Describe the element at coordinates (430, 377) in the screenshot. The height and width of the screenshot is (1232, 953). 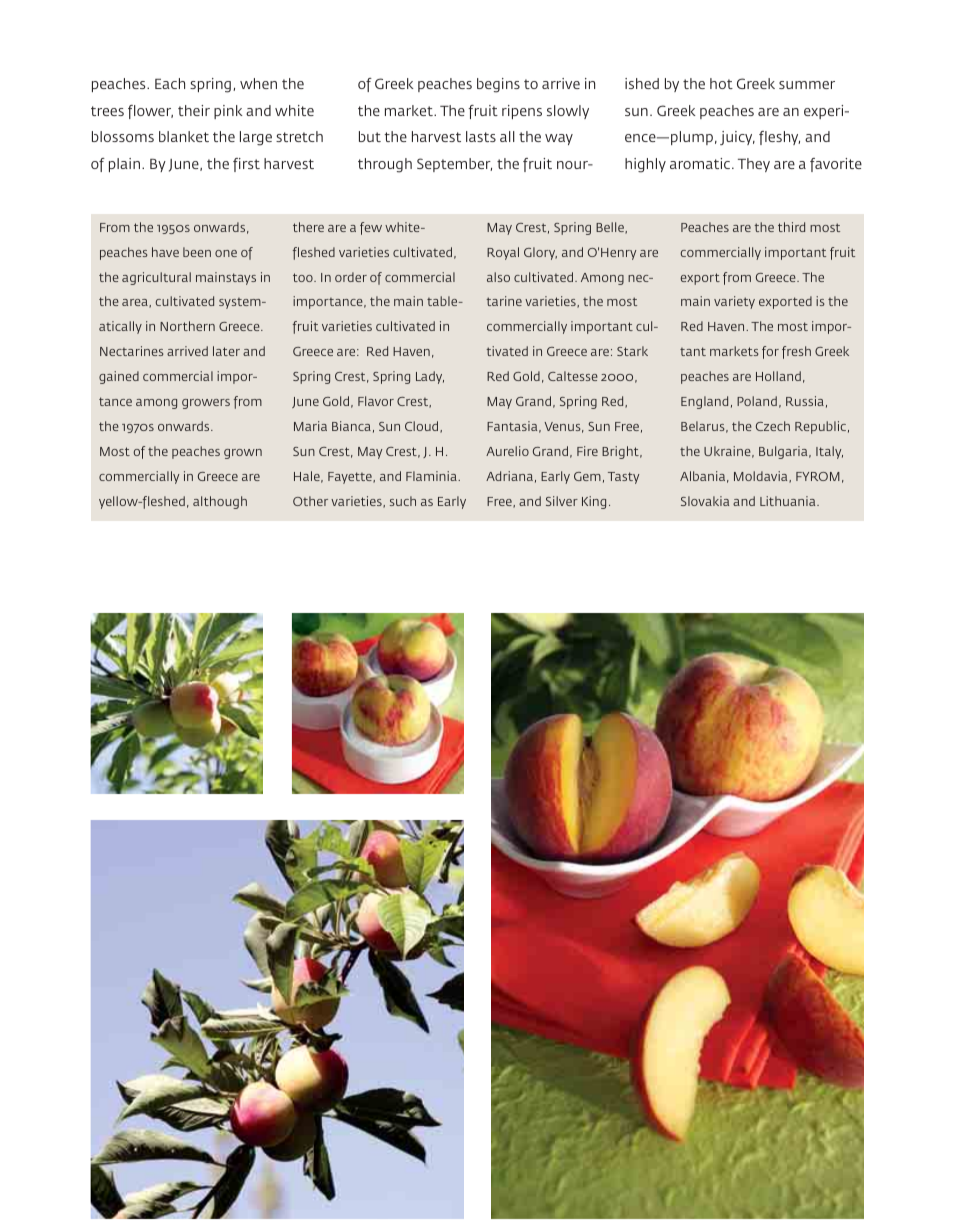
I see `Lady` at that location.
